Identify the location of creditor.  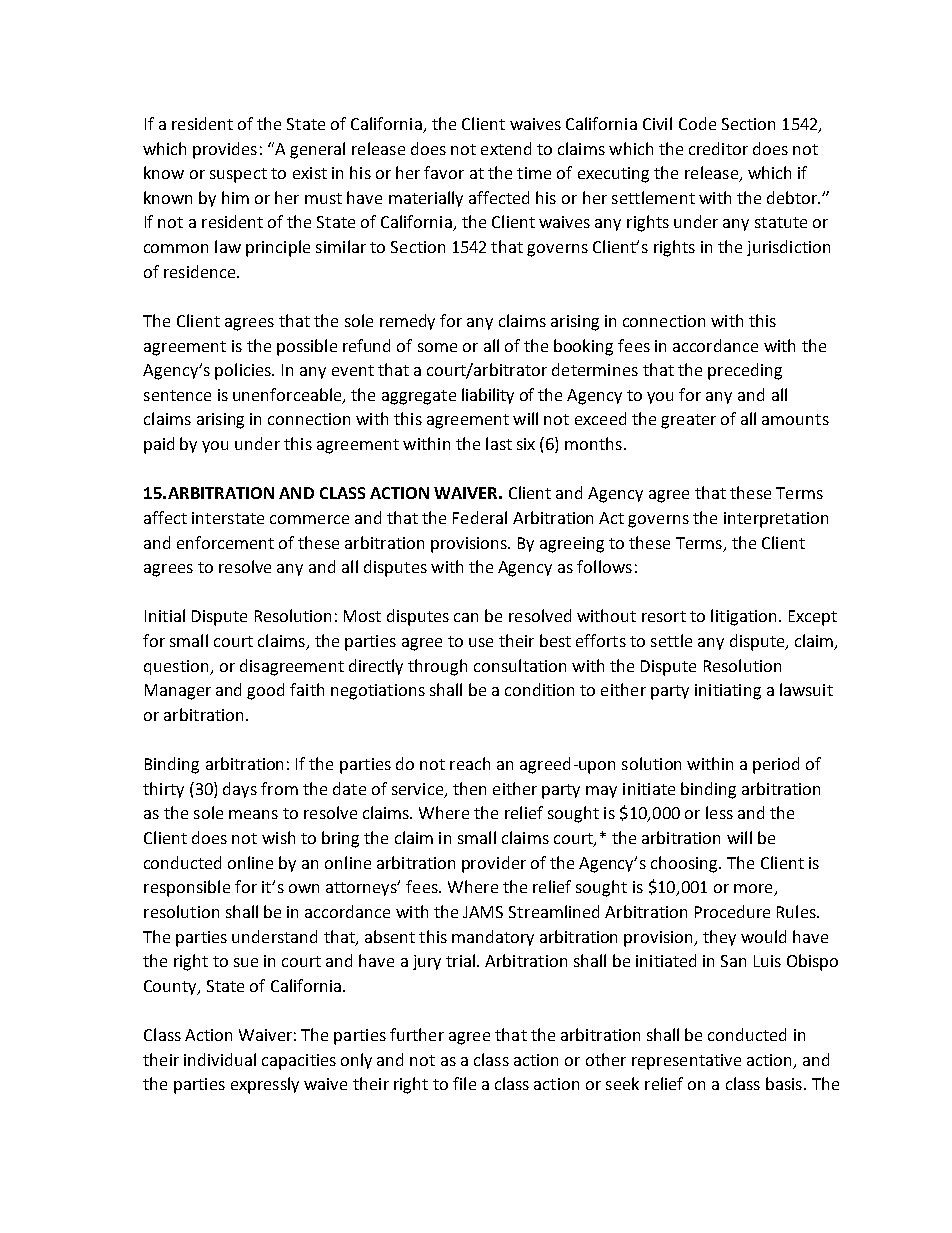
(718, 148).
